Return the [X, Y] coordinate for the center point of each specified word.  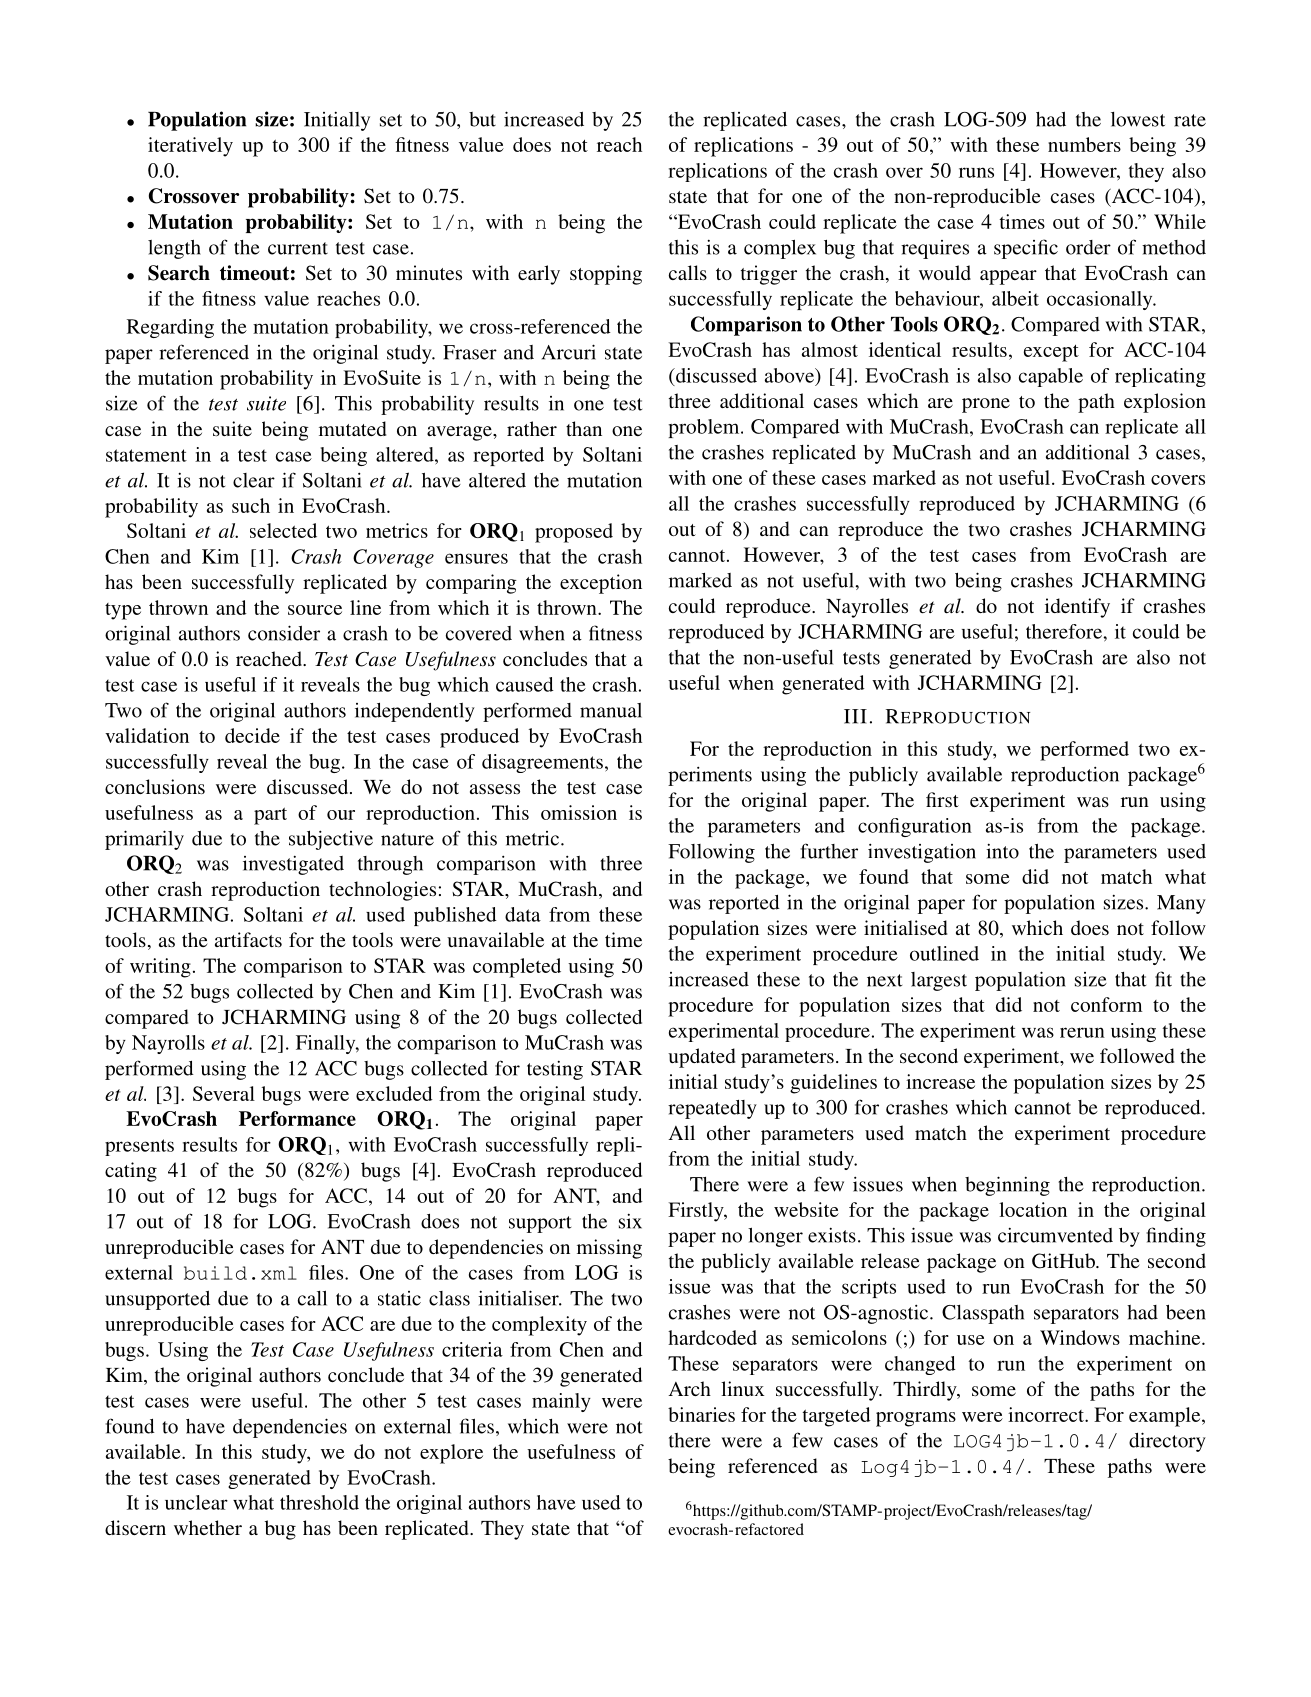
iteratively [190, 147]
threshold [319, 1502]
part [270, 816]
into [1002, 851]
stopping [606, 275]
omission [579, 812]
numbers [1084, 144]
